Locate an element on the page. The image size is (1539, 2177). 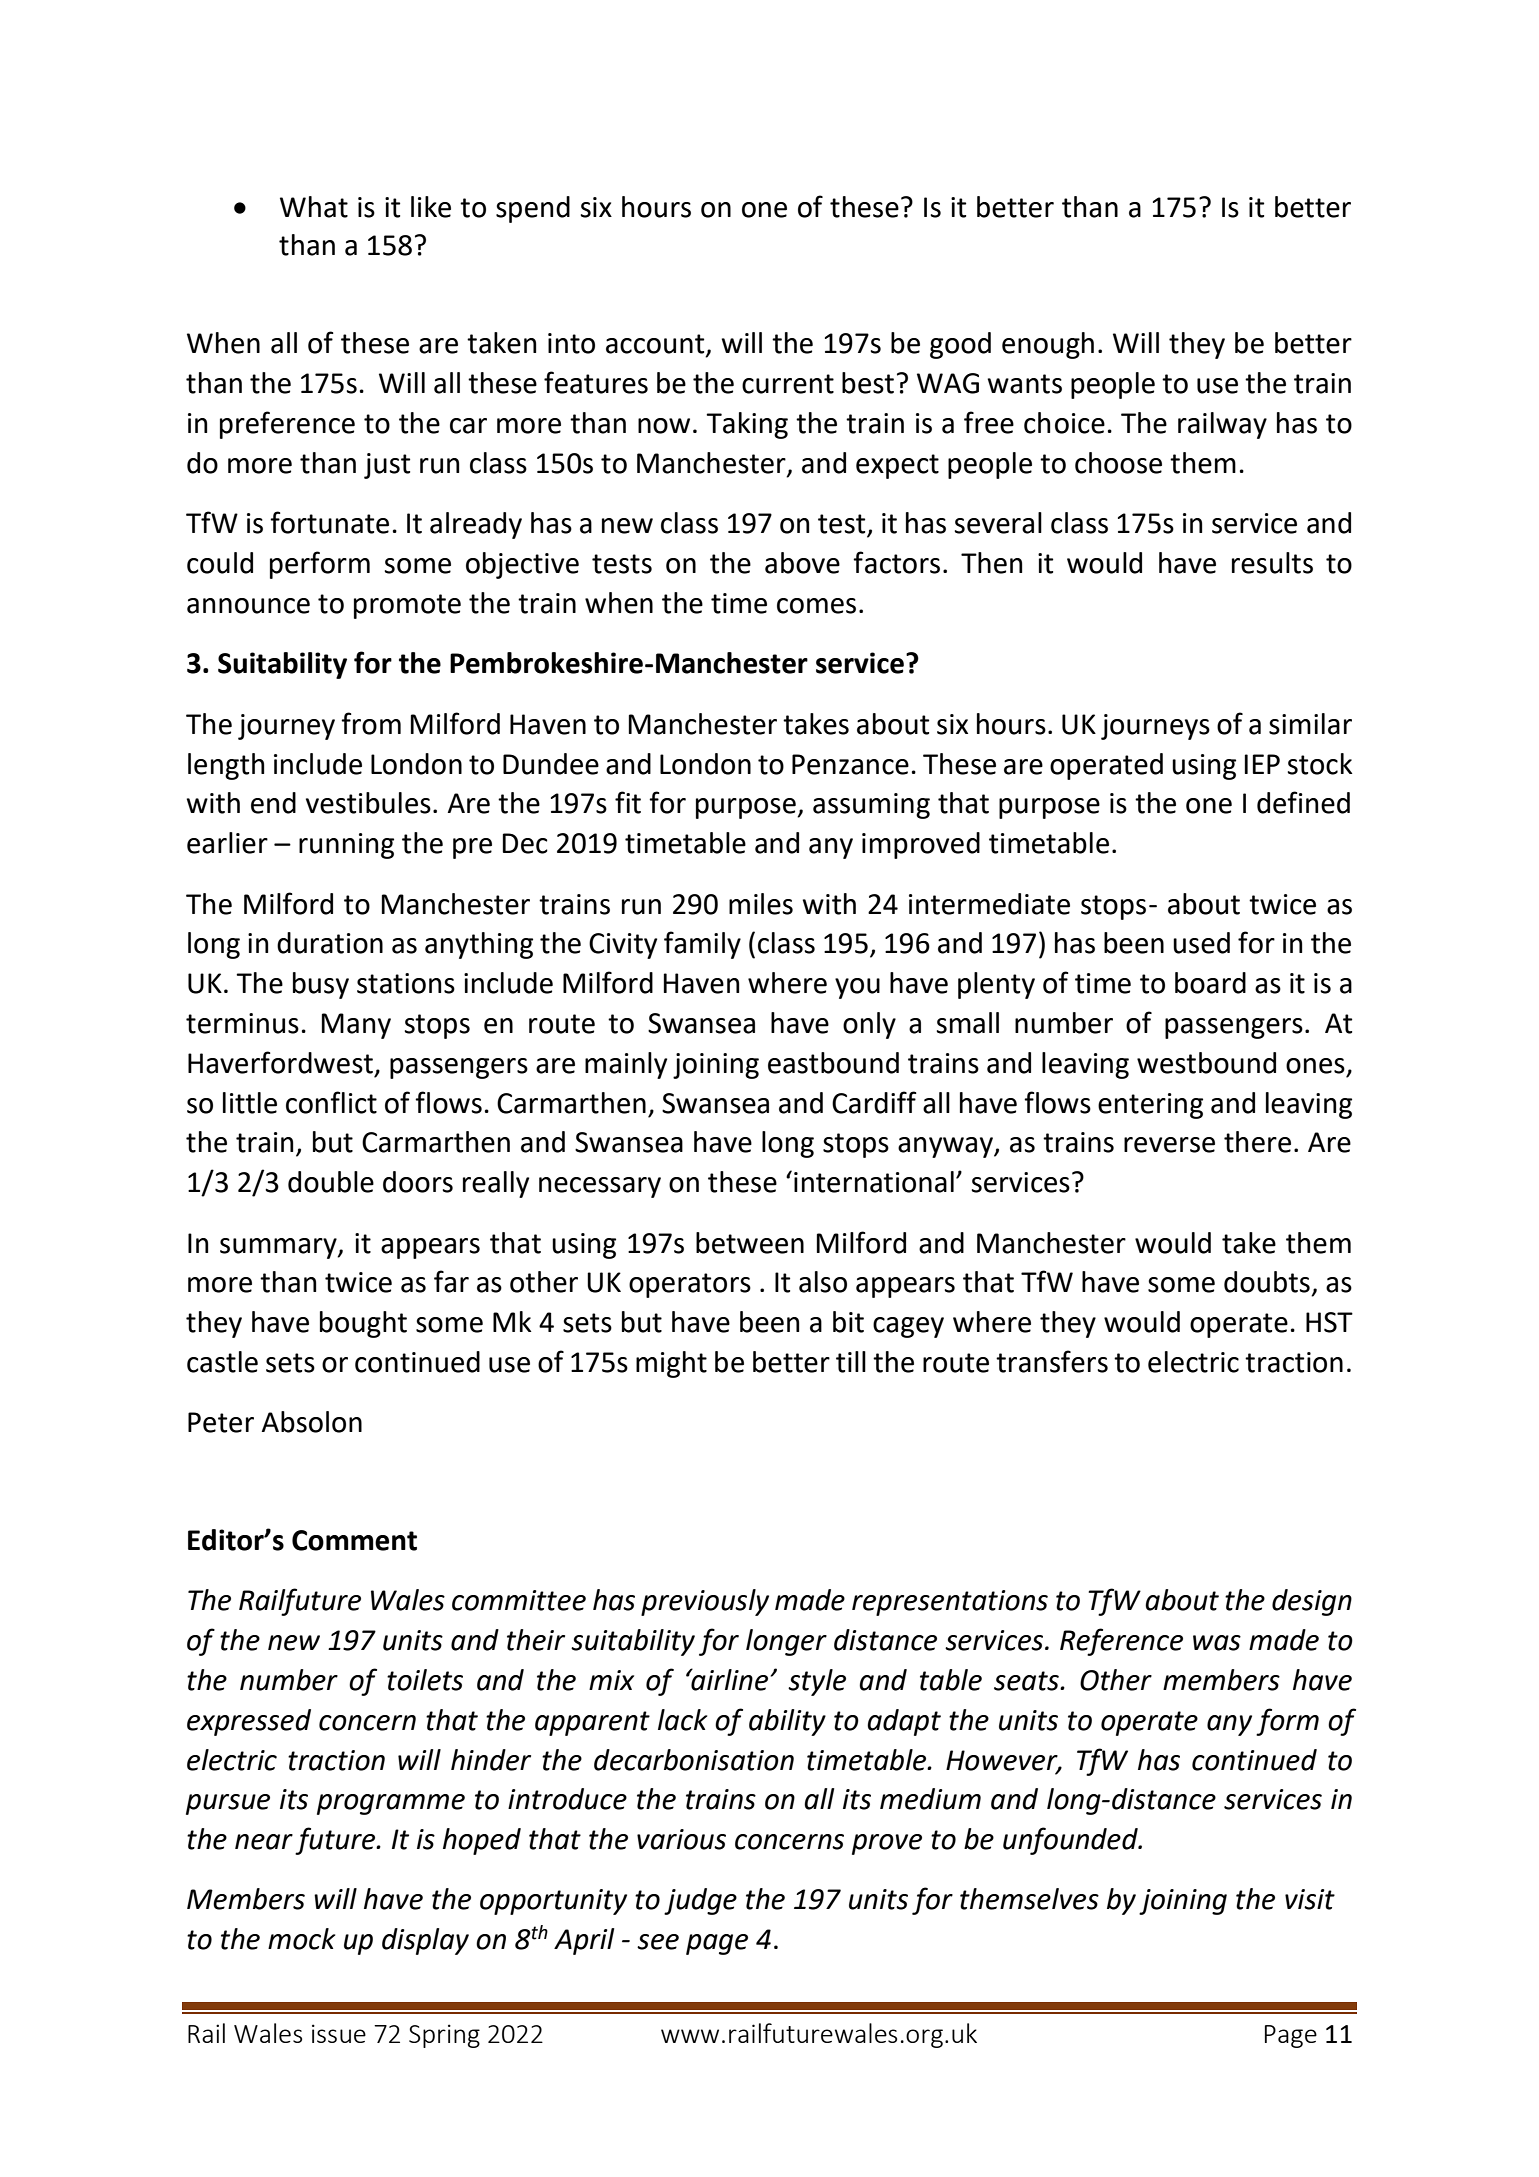
conflict is located at coordinates (331, 1102).
